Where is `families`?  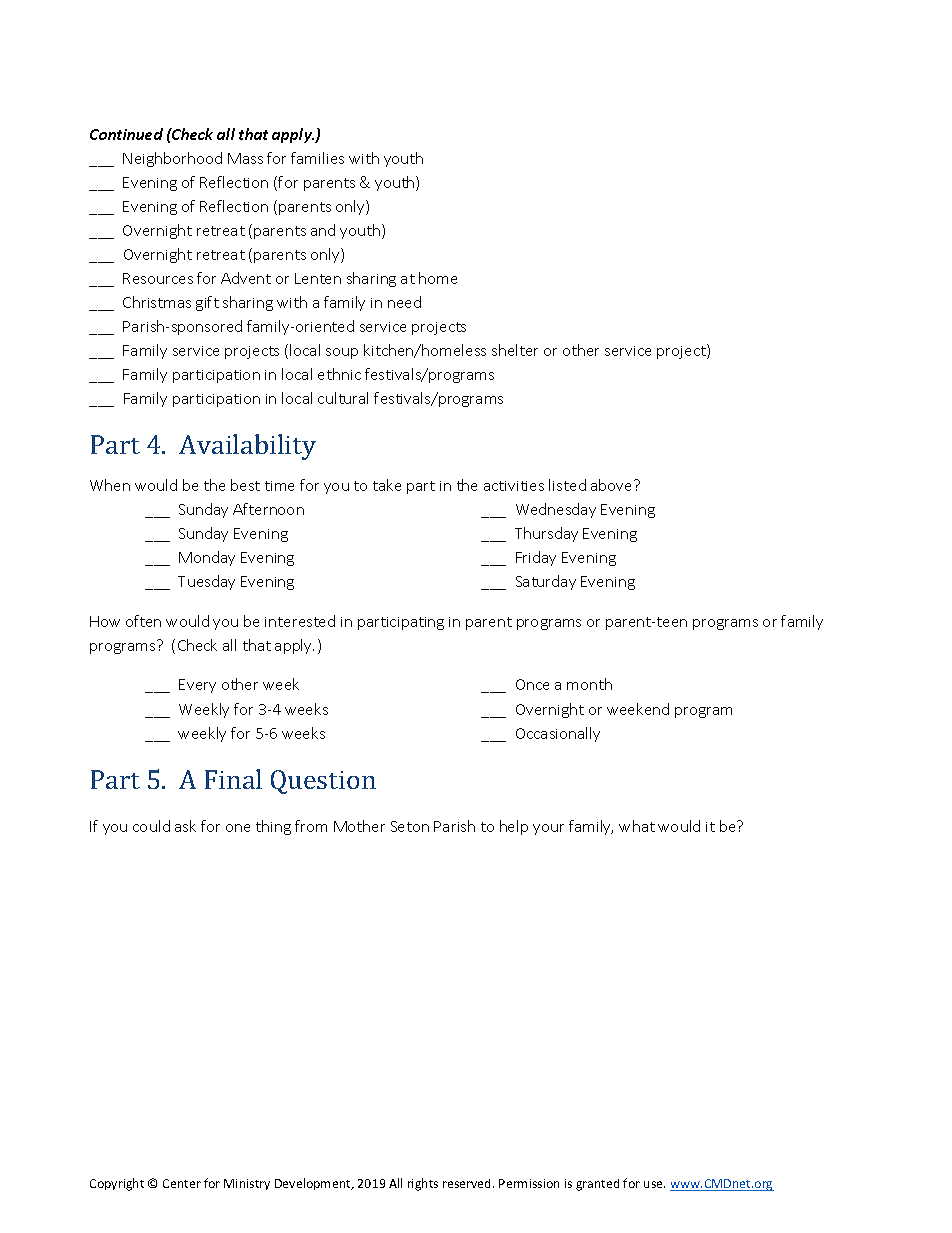 families is located at coordinates (317, 158).
